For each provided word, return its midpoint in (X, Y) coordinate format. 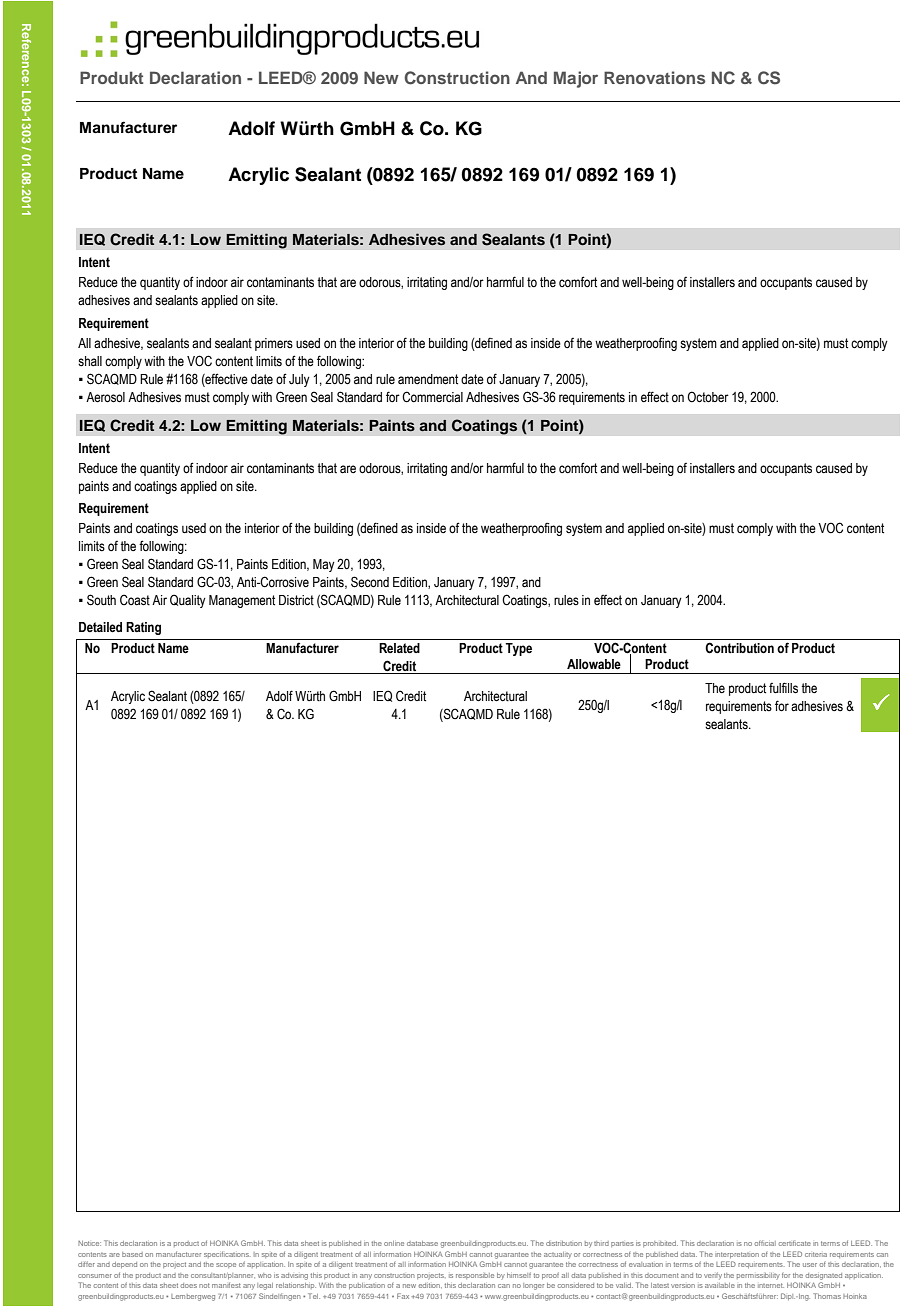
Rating (143, 628)
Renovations (654, 77)
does (189, 1285)
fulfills (783, 688)
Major (576, 79)
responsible (475, 1276)
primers (274, 344)
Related (399, 648)
